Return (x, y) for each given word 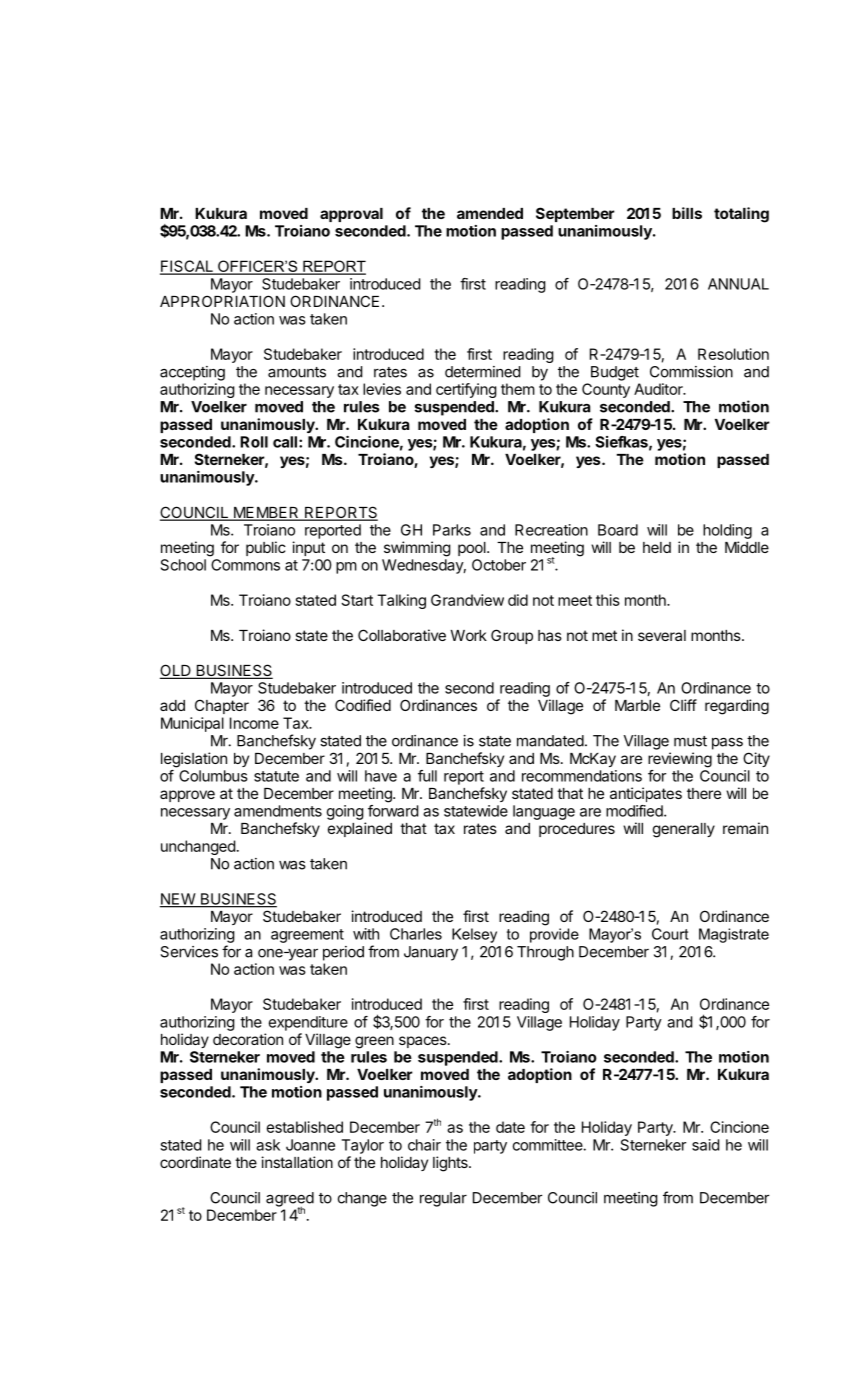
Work (469, 635)
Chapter (222, 706)
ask (268, 1145)
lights (451, 1164)
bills (687, 213)
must (690, 741)
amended (490, 213)
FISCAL (187, 267)
